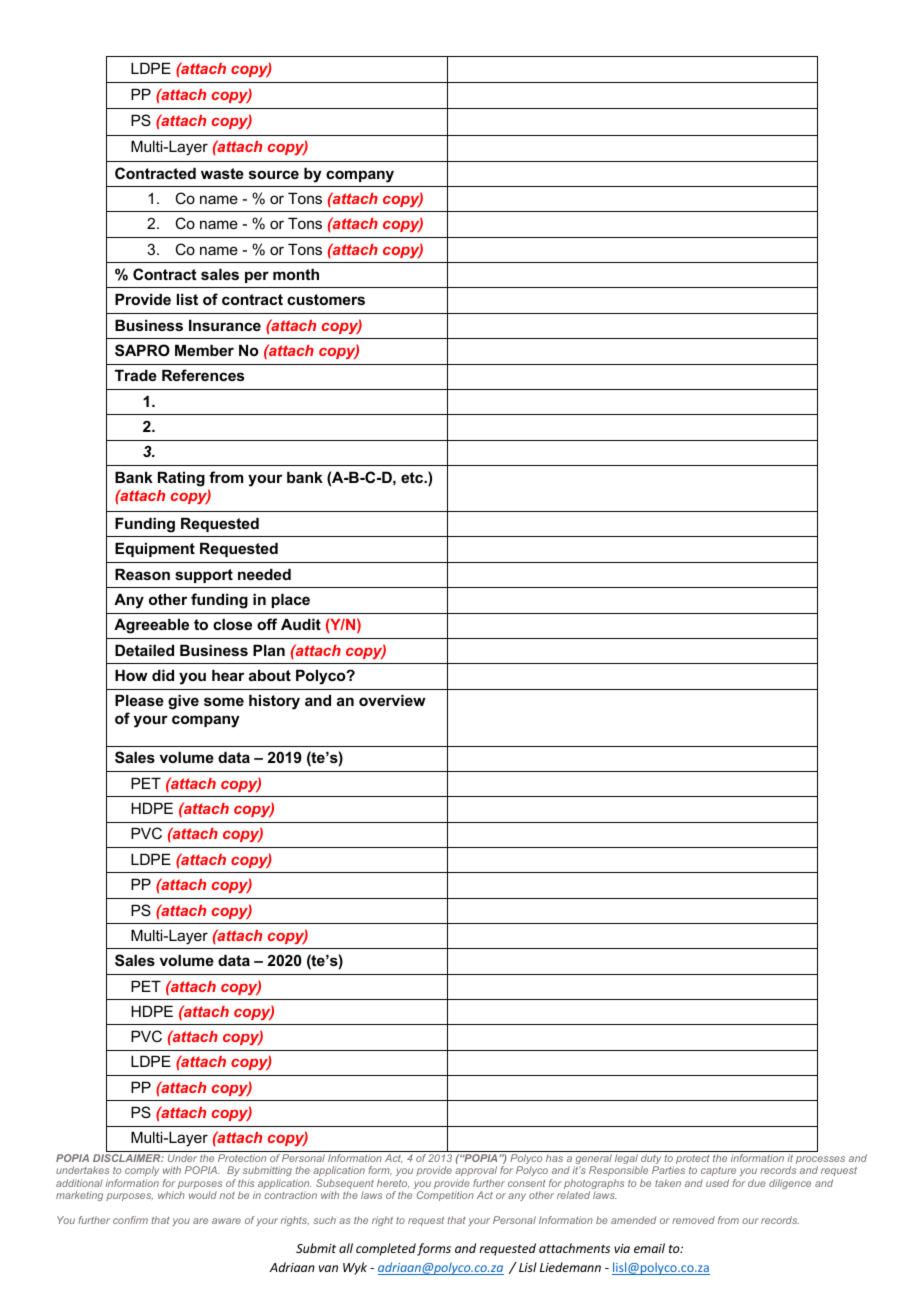  I want to click on overview, so click(392, 700).
